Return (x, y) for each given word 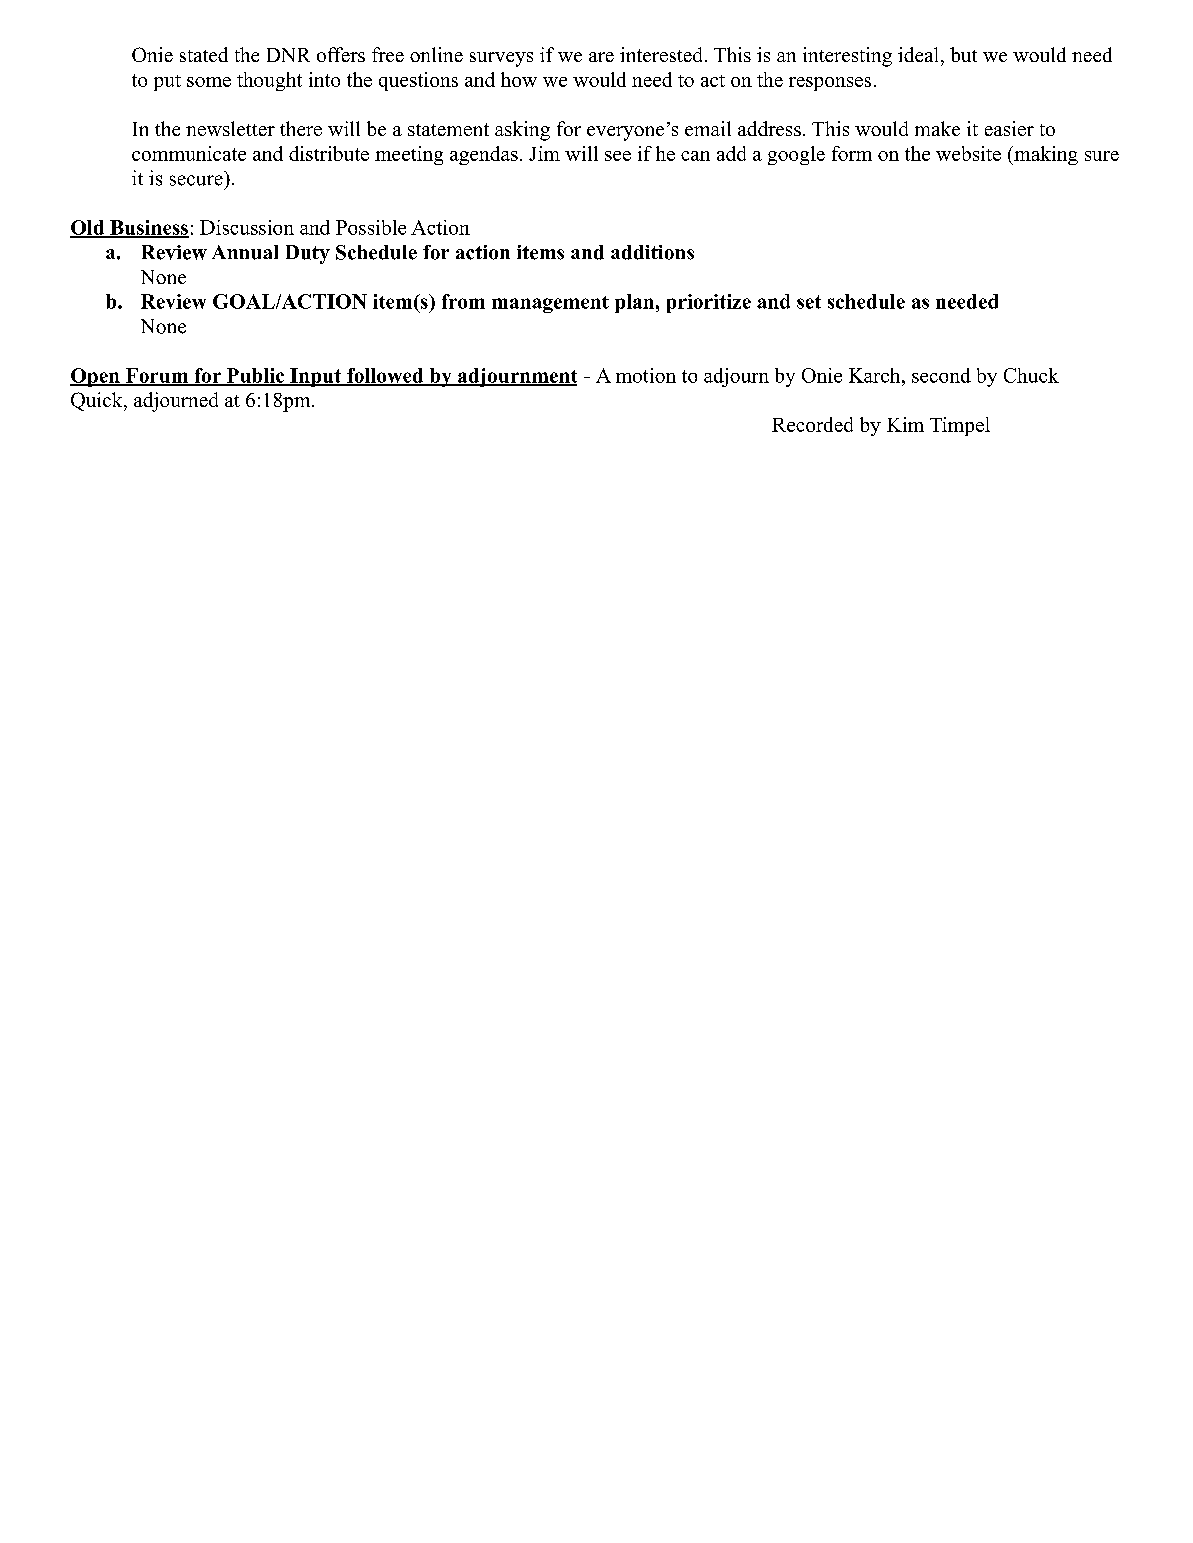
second (941, 375)
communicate (189, 153)
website (968, 153)
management (550, 304)
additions (652, 252)
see (618, 156)
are (601, 57)
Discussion (247, 227)
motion (646, 375)
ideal (918, 54)
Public (255, 376)
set (809, 302)
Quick (98, 401)
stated (204, 54)
